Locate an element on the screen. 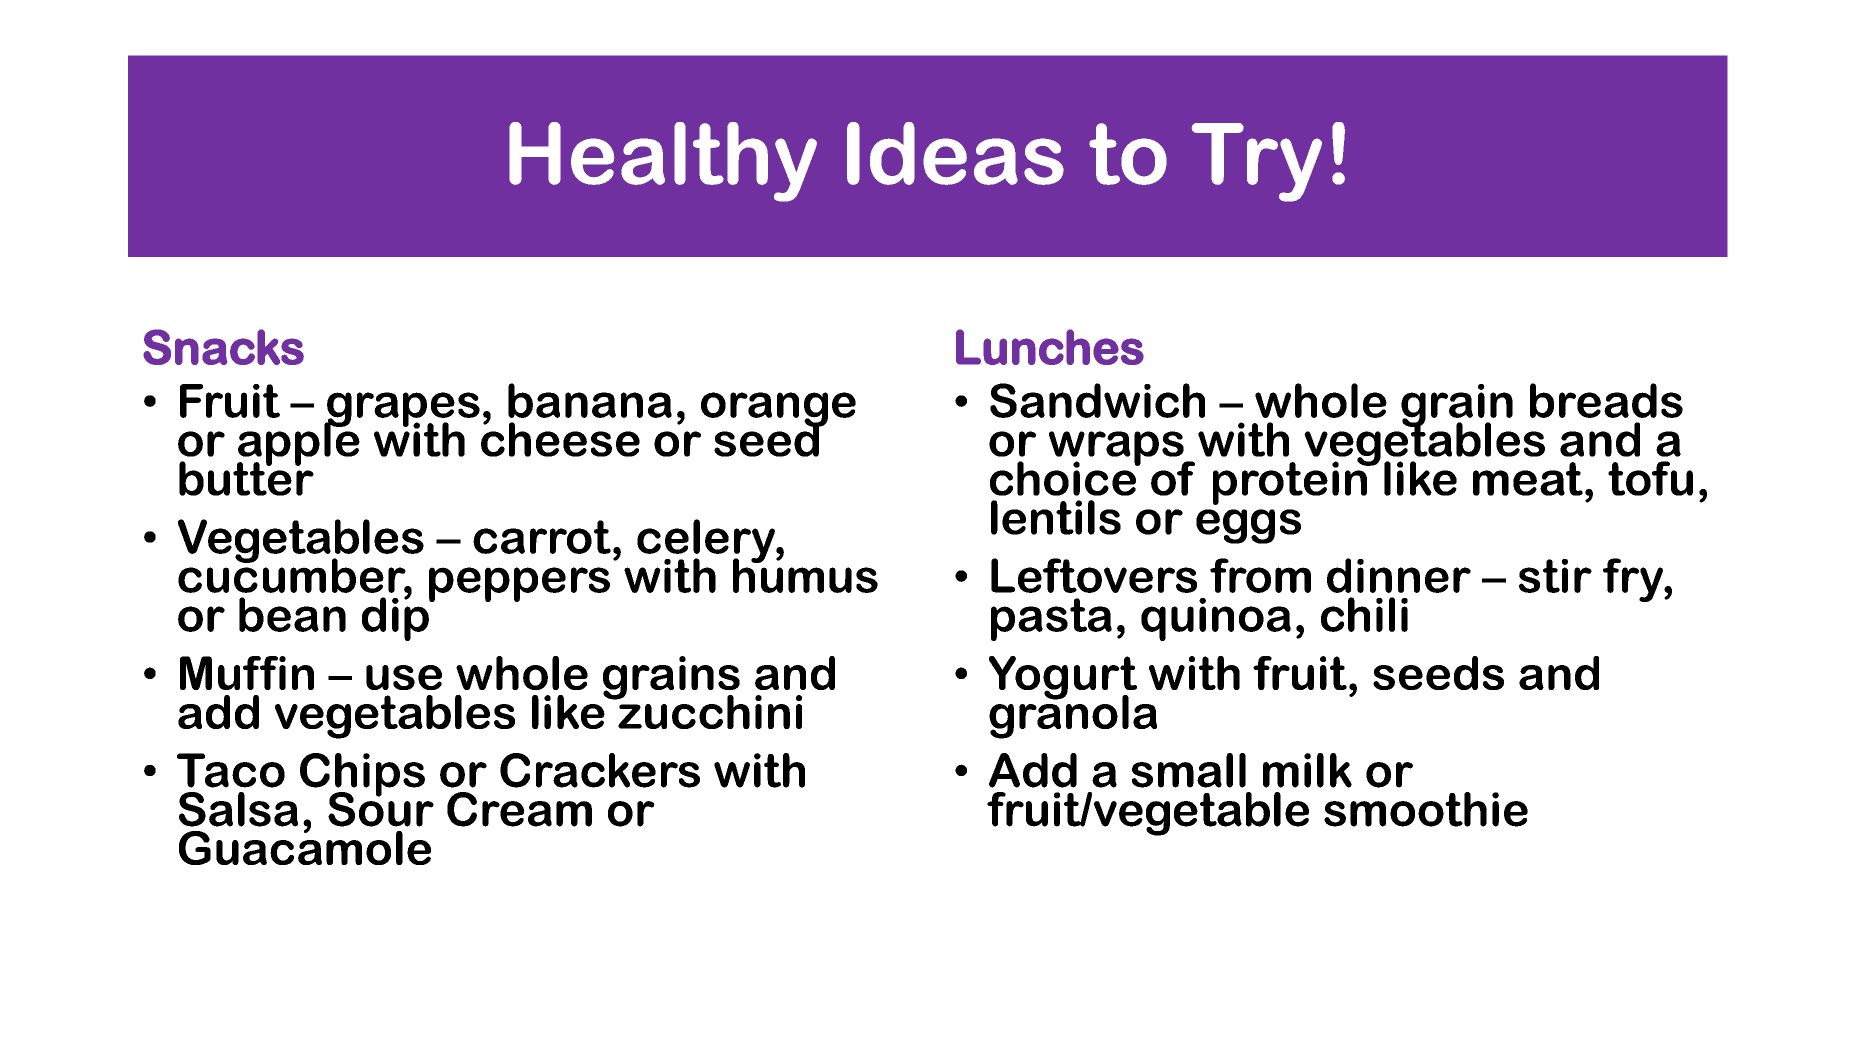 Image resolution: width=1855 pixels, height=1043 pixels. banana is located at coordinates (590, 400).
